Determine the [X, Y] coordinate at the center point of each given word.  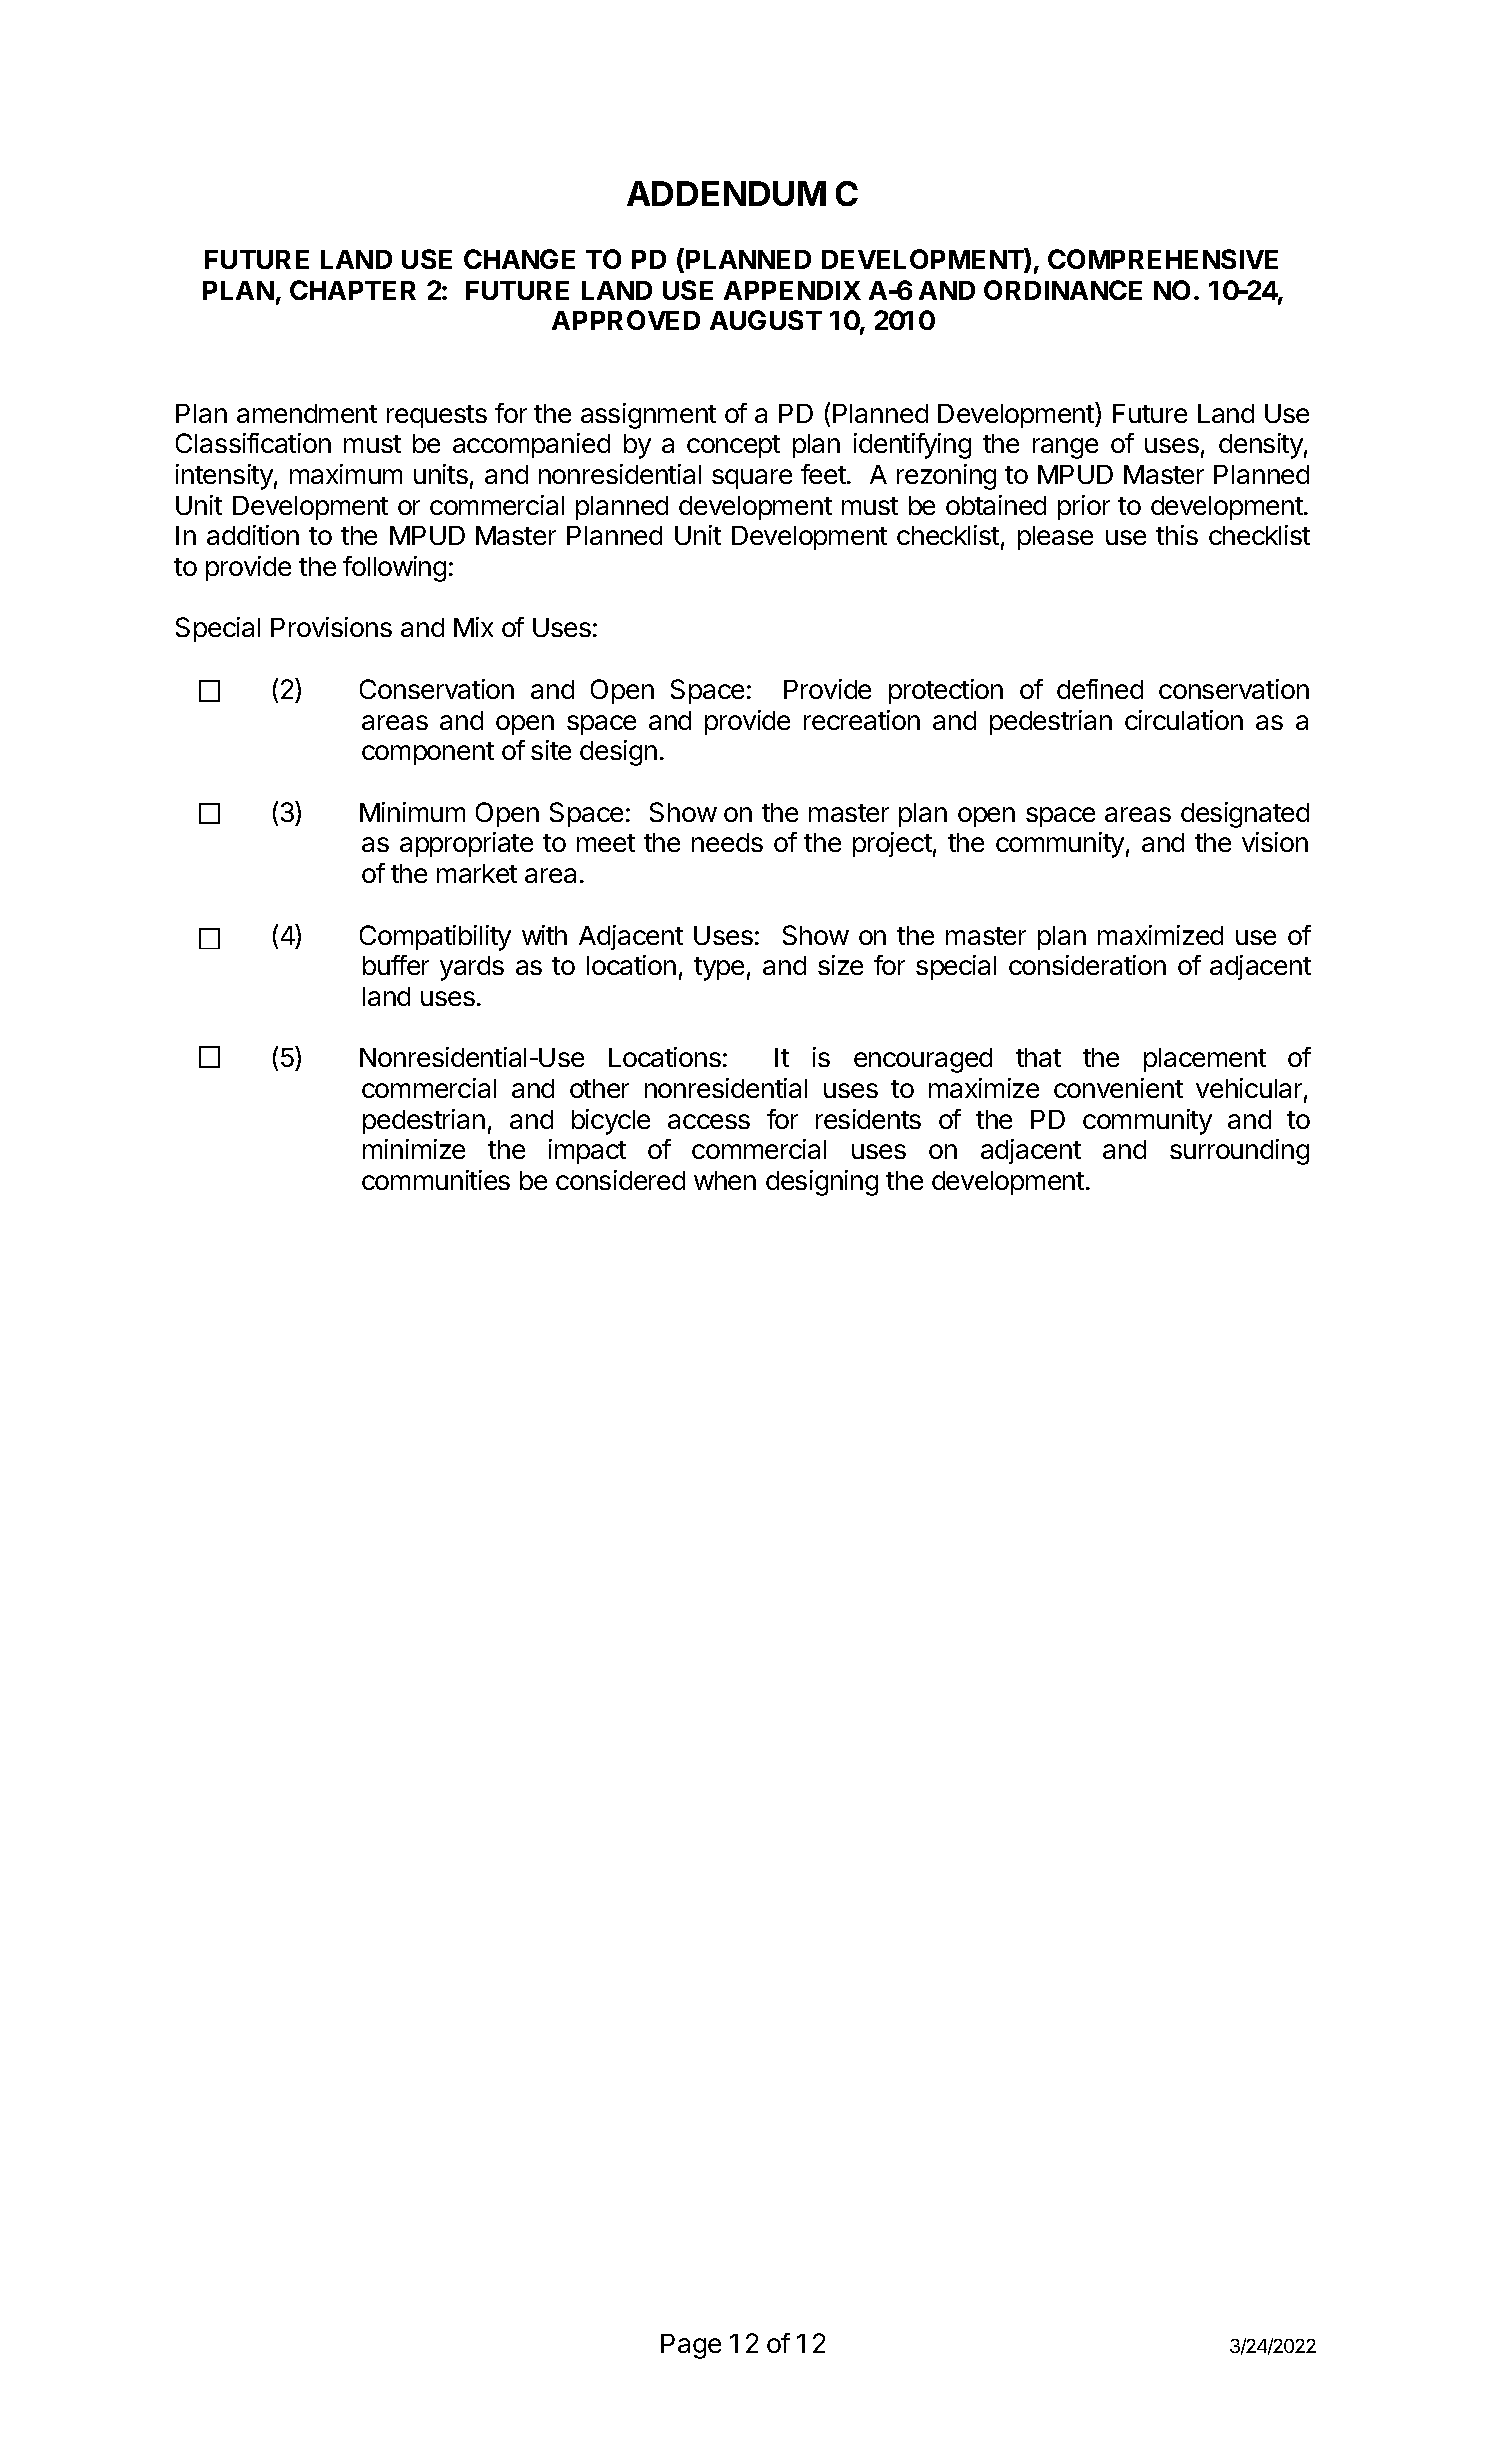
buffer [396, 965]
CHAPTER [353, 290]
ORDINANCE [1063, 290]
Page [691, 2346]
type [719, 969]
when [725, 1180]
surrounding [1239, 1152]
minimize [414, 1149]
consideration [1087, 965]
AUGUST [766, 320]
